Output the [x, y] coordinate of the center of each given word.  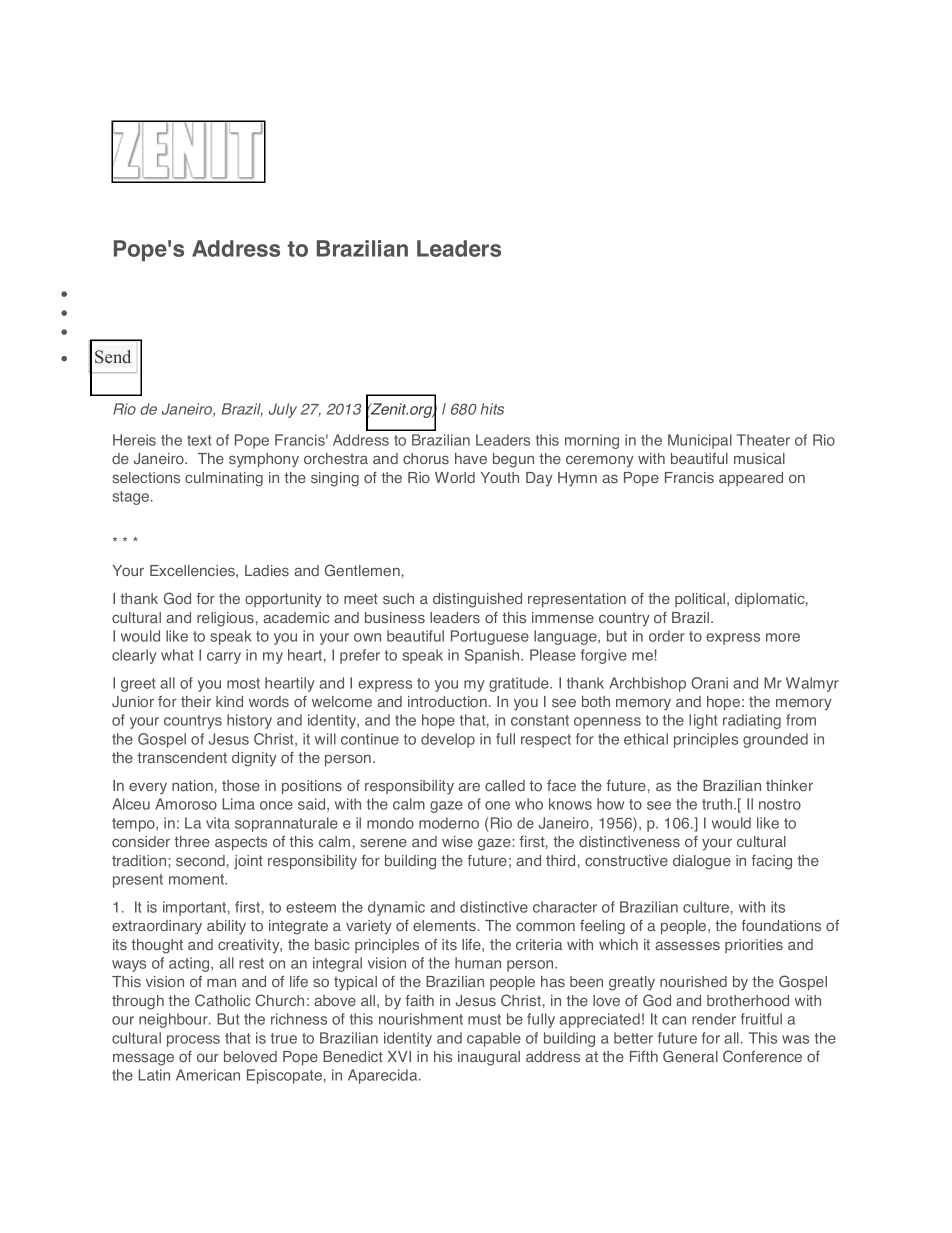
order [667, 636]
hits [492, 409]
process [193, 1041]
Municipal [700, 441]
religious [225, 619]
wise [457, 842]
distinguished [477, 600]
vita [218, 823]
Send [113, 357]
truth [718, 804]
